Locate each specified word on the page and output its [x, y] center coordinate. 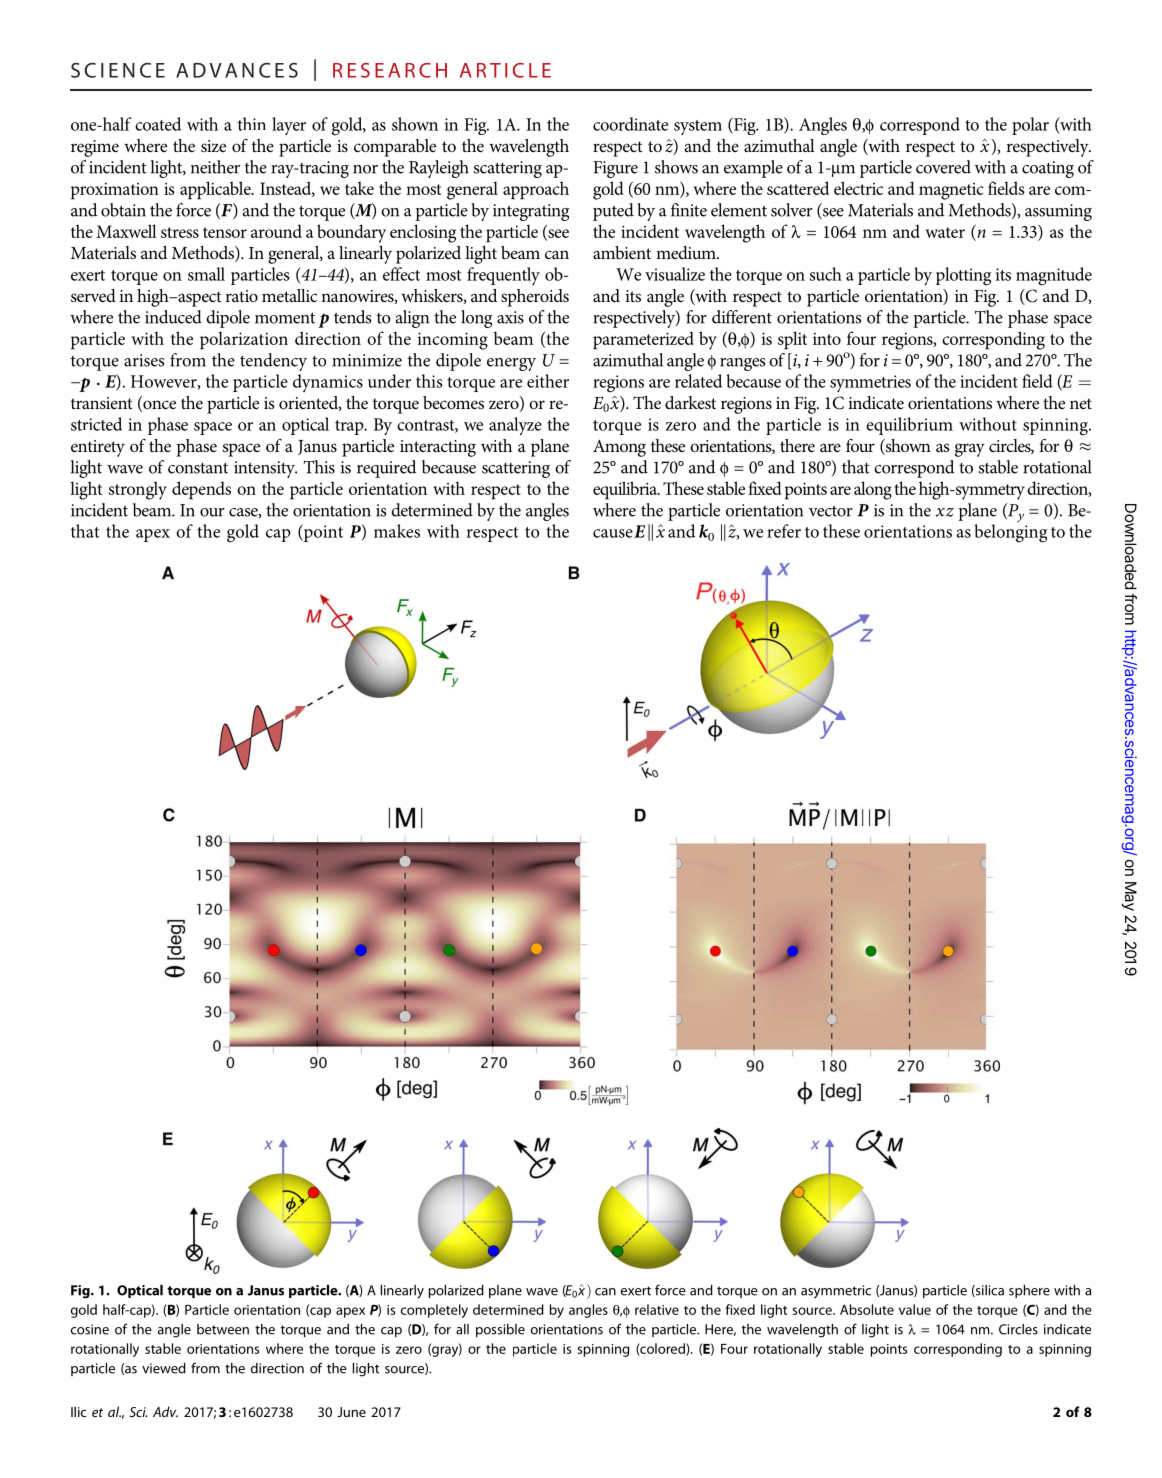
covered [943, 167]
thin [252, 124]
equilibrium [909, 426]
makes [397, 531]
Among [619, 448]
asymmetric [836, 1292]
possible [500, 1330]
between [223, 1329]
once [158, 406]
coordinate [630, 124]
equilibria [626, 490]
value [915, 1309]
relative [657, 1309]
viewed [164, 1368]
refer [784, 531]
